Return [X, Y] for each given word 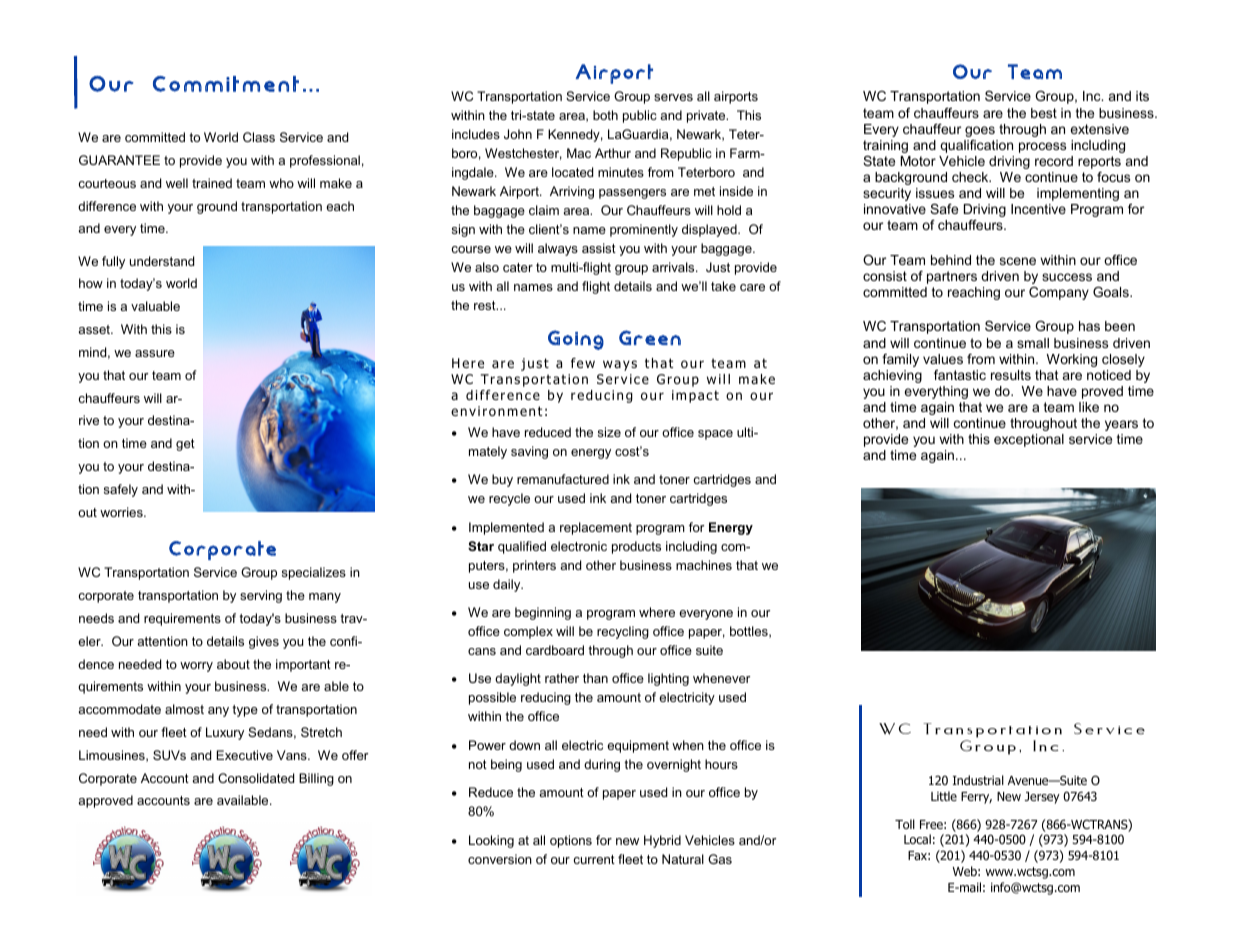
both [605, 115]
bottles [750, 632]
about [233, 664]
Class [259, 137]
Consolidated [256, 778]
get [185, 445]
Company [1059, 293]
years [1121, 425]
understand [162, 261]
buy [502, 480]
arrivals [674, 267]
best [1044, 113]
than [595, 678]
